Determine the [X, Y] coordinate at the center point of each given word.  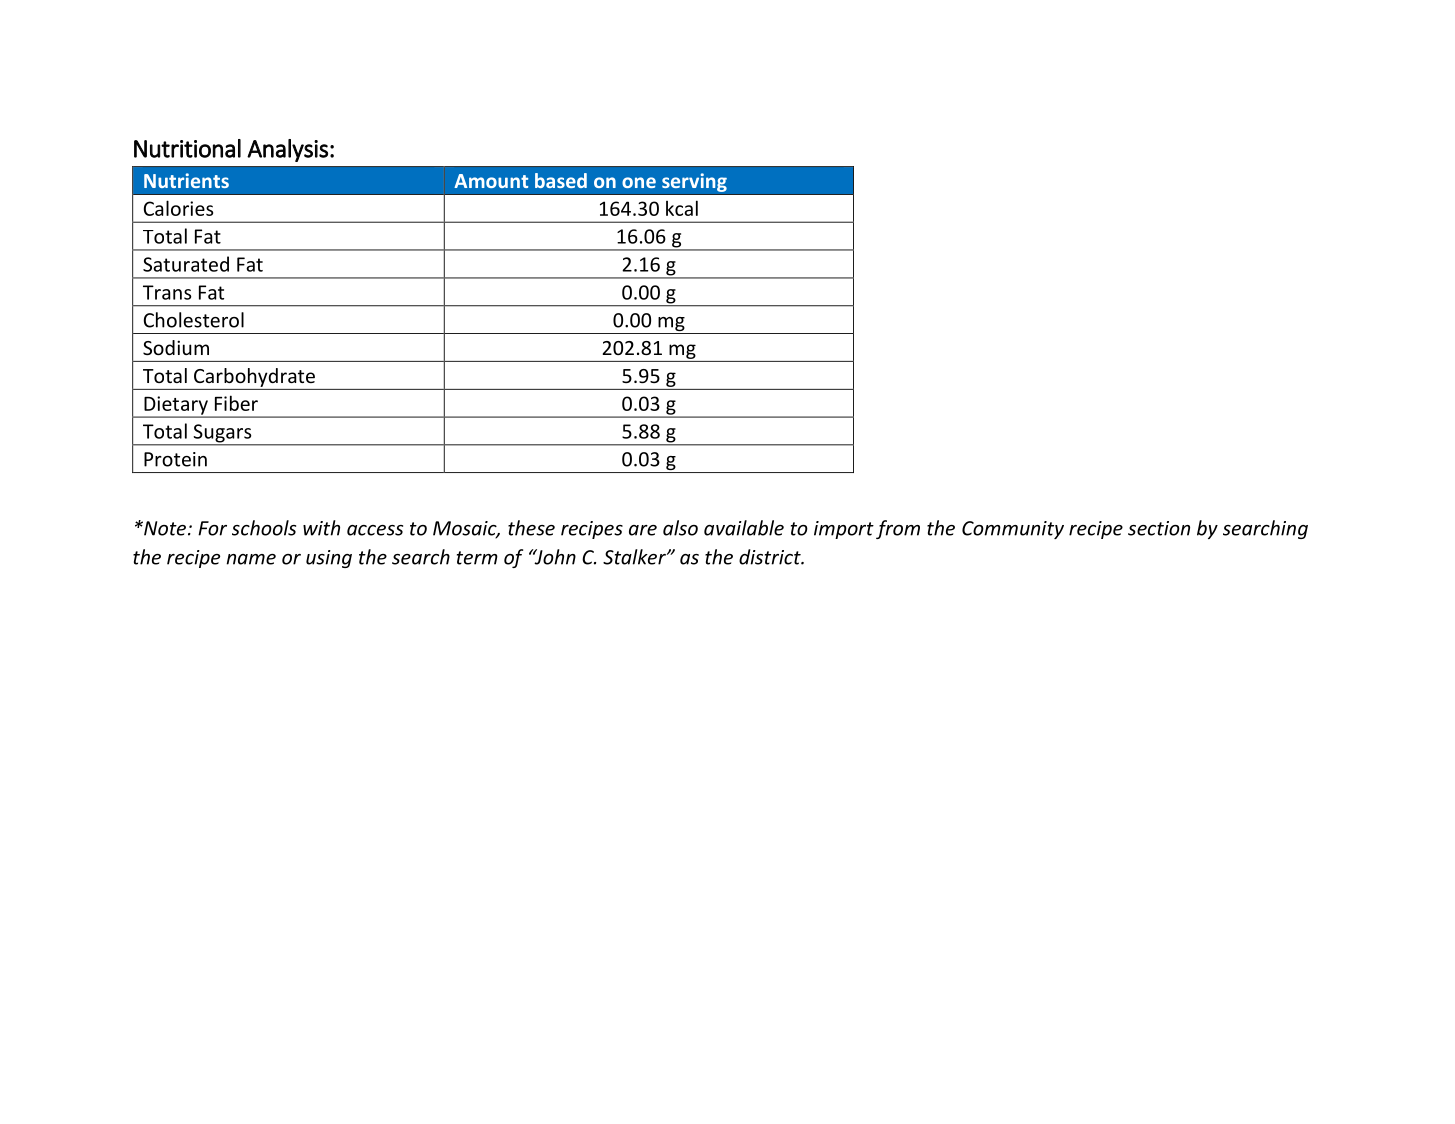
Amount [491, 181]
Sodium [176, 347]
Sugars [222, 434]
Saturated [186, 264]
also [680, 528]
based [561, 180]
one [639, 182]
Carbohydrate [254, 377]
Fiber [236, 403]
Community [1013, 530]
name [251, 559]
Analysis [287, 150]
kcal [682, 208]
